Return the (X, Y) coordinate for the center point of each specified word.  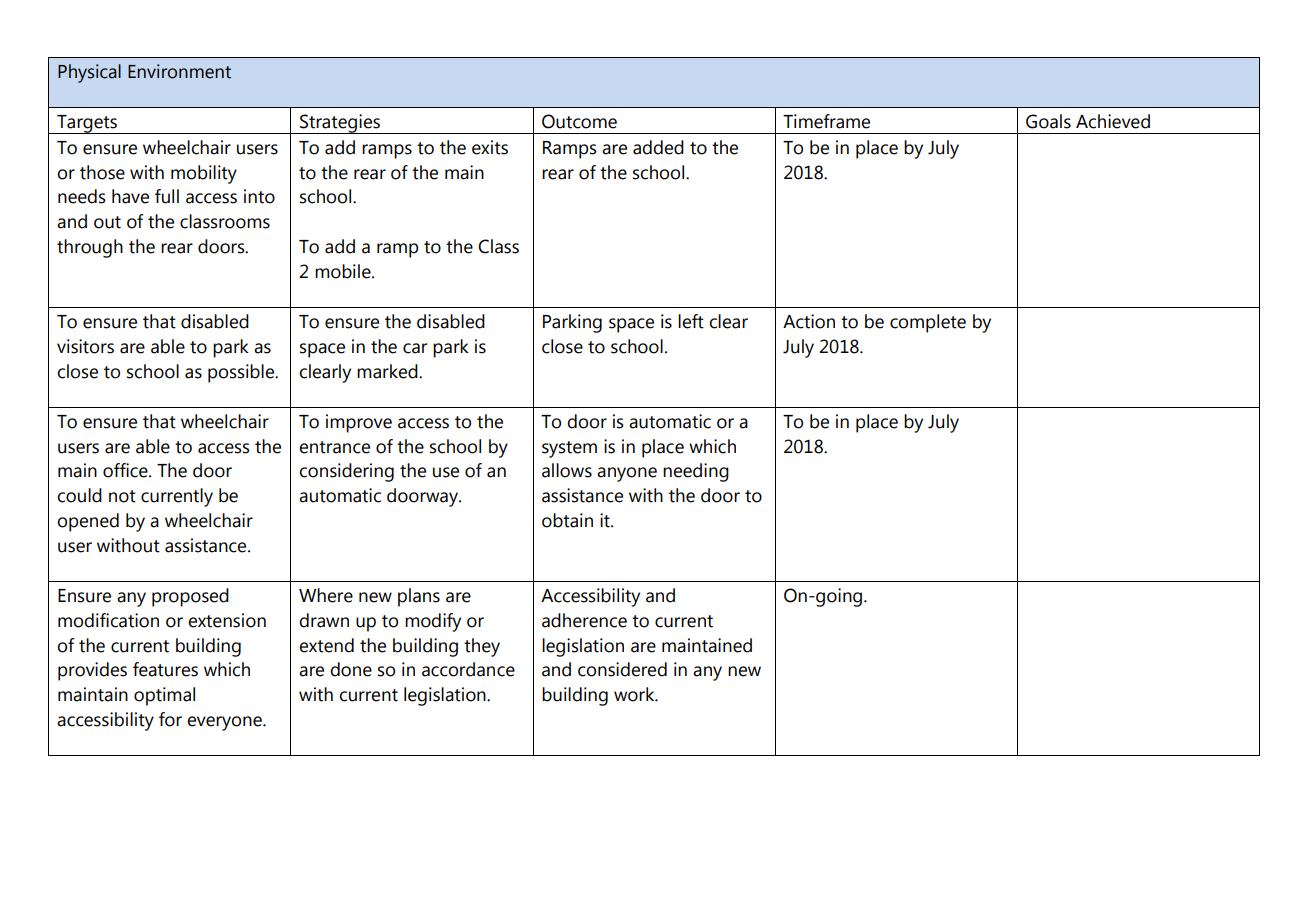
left (691, 321)
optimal (164, 696)
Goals (1048, 121)
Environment (179, 71)
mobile (344, 271)
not (122, 496)
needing (696, 472)
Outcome (579, 121)
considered (622, 669)
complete (928, 323)
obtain (567, 520)
